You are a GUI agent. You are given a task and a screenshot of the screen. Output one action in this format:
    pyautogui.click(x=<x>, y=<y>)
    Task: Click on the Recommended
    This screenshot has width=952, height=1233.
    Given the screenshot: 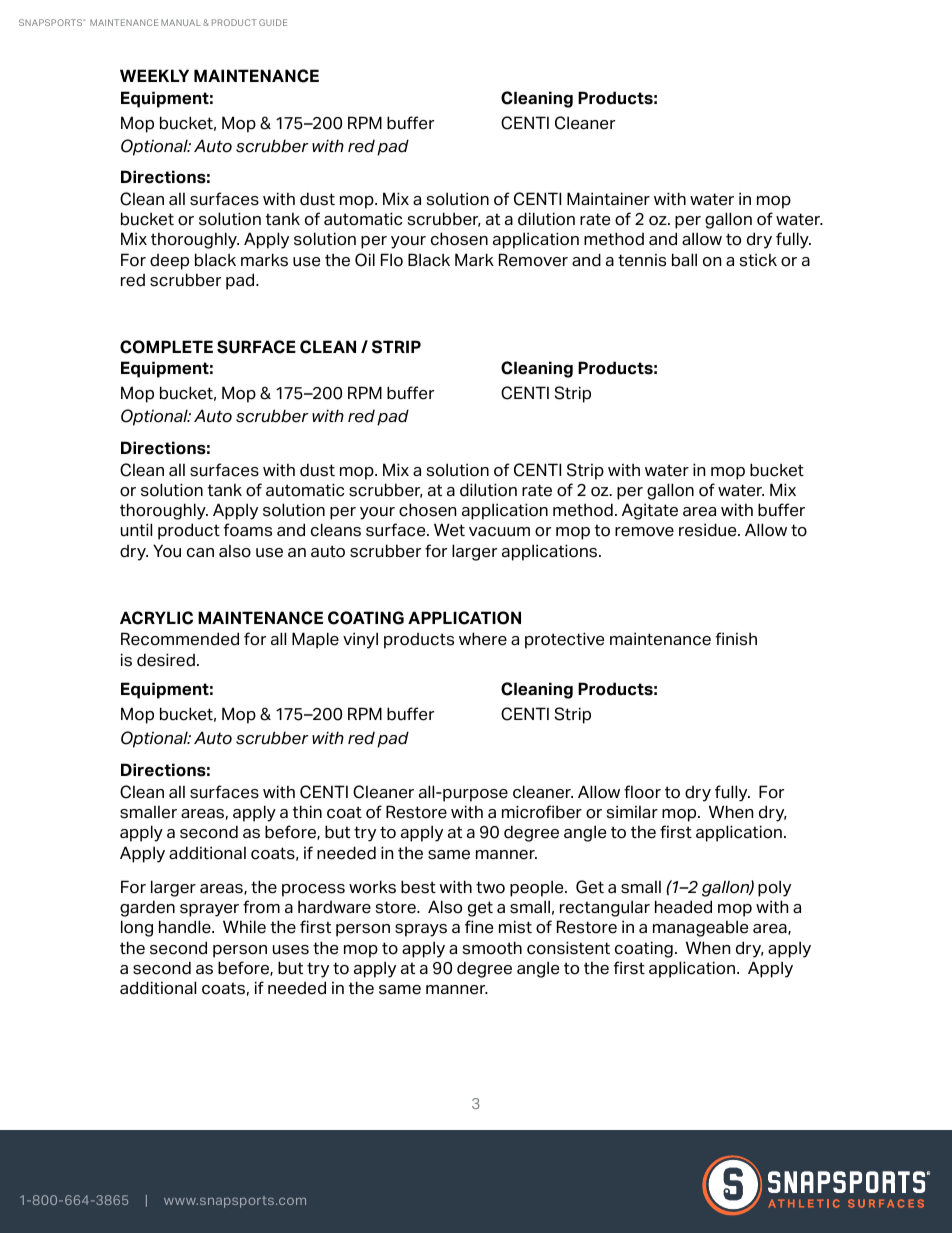 What is the action you would take?
    pyautogui.click(x=180, y=639)
